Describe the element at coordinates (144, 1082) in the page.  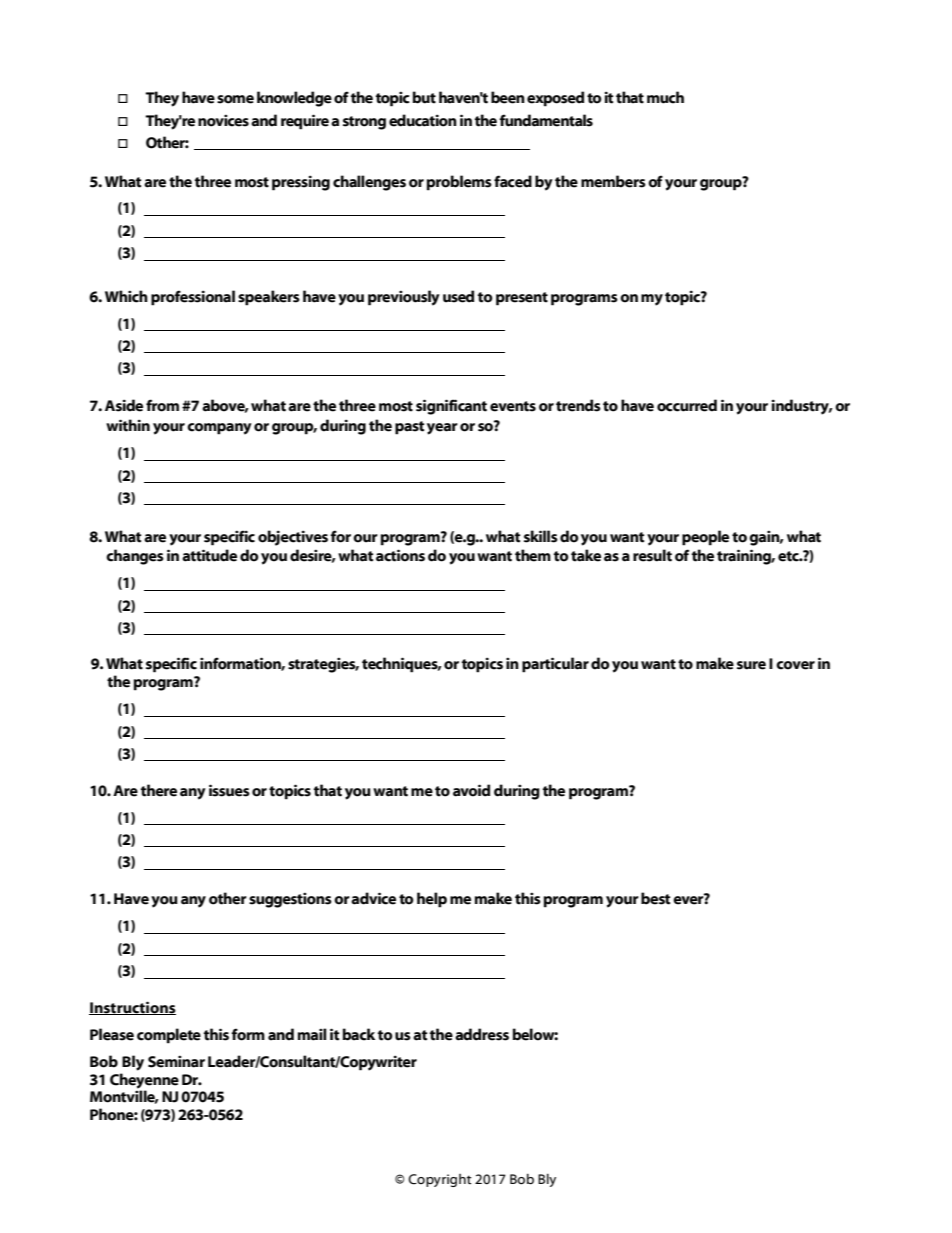
I see `Cheyenne` at that location.
